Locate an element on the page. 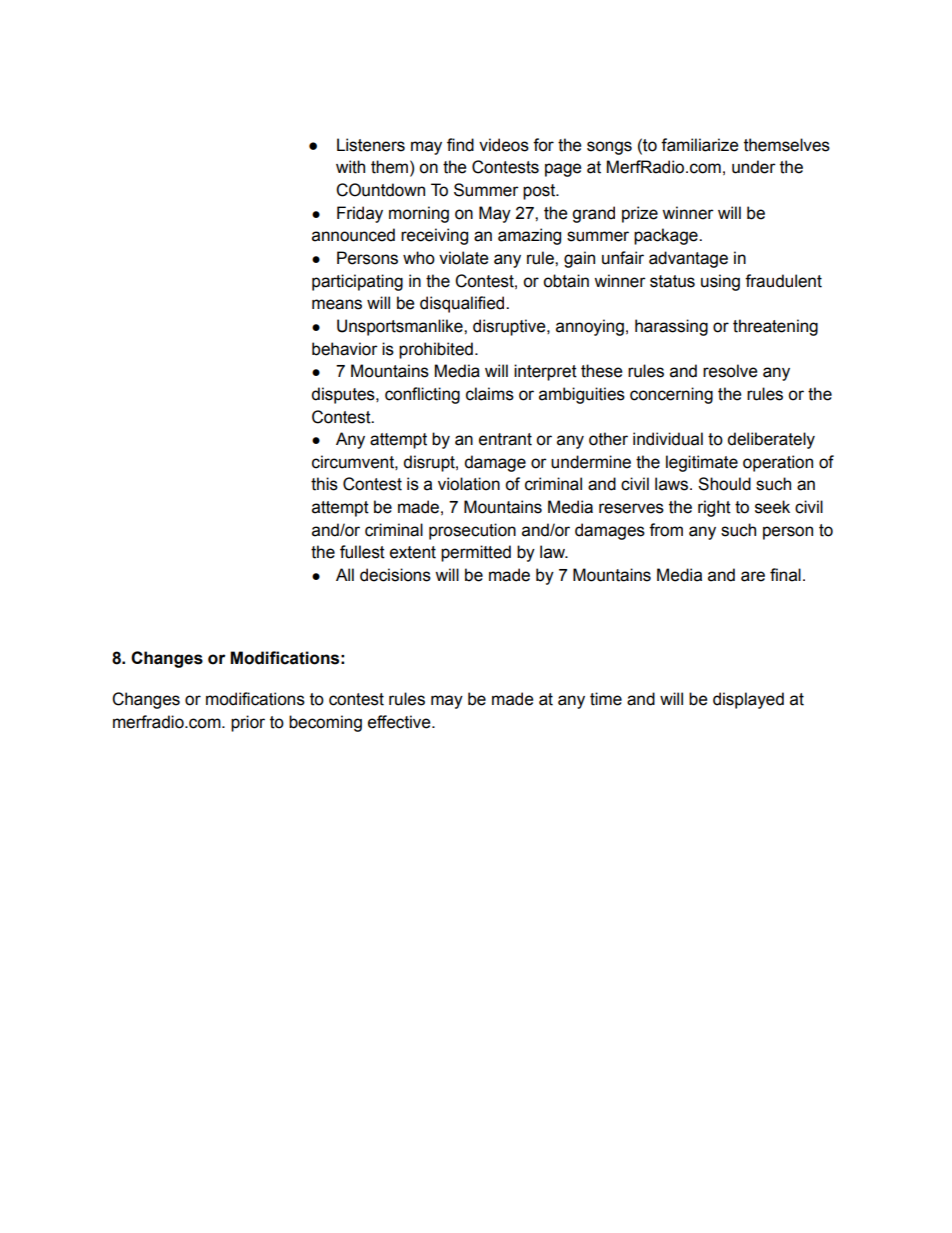 Image resolution: width=952 pixels, height=1233 pixels. videos is located at coordinates (504, 145).
